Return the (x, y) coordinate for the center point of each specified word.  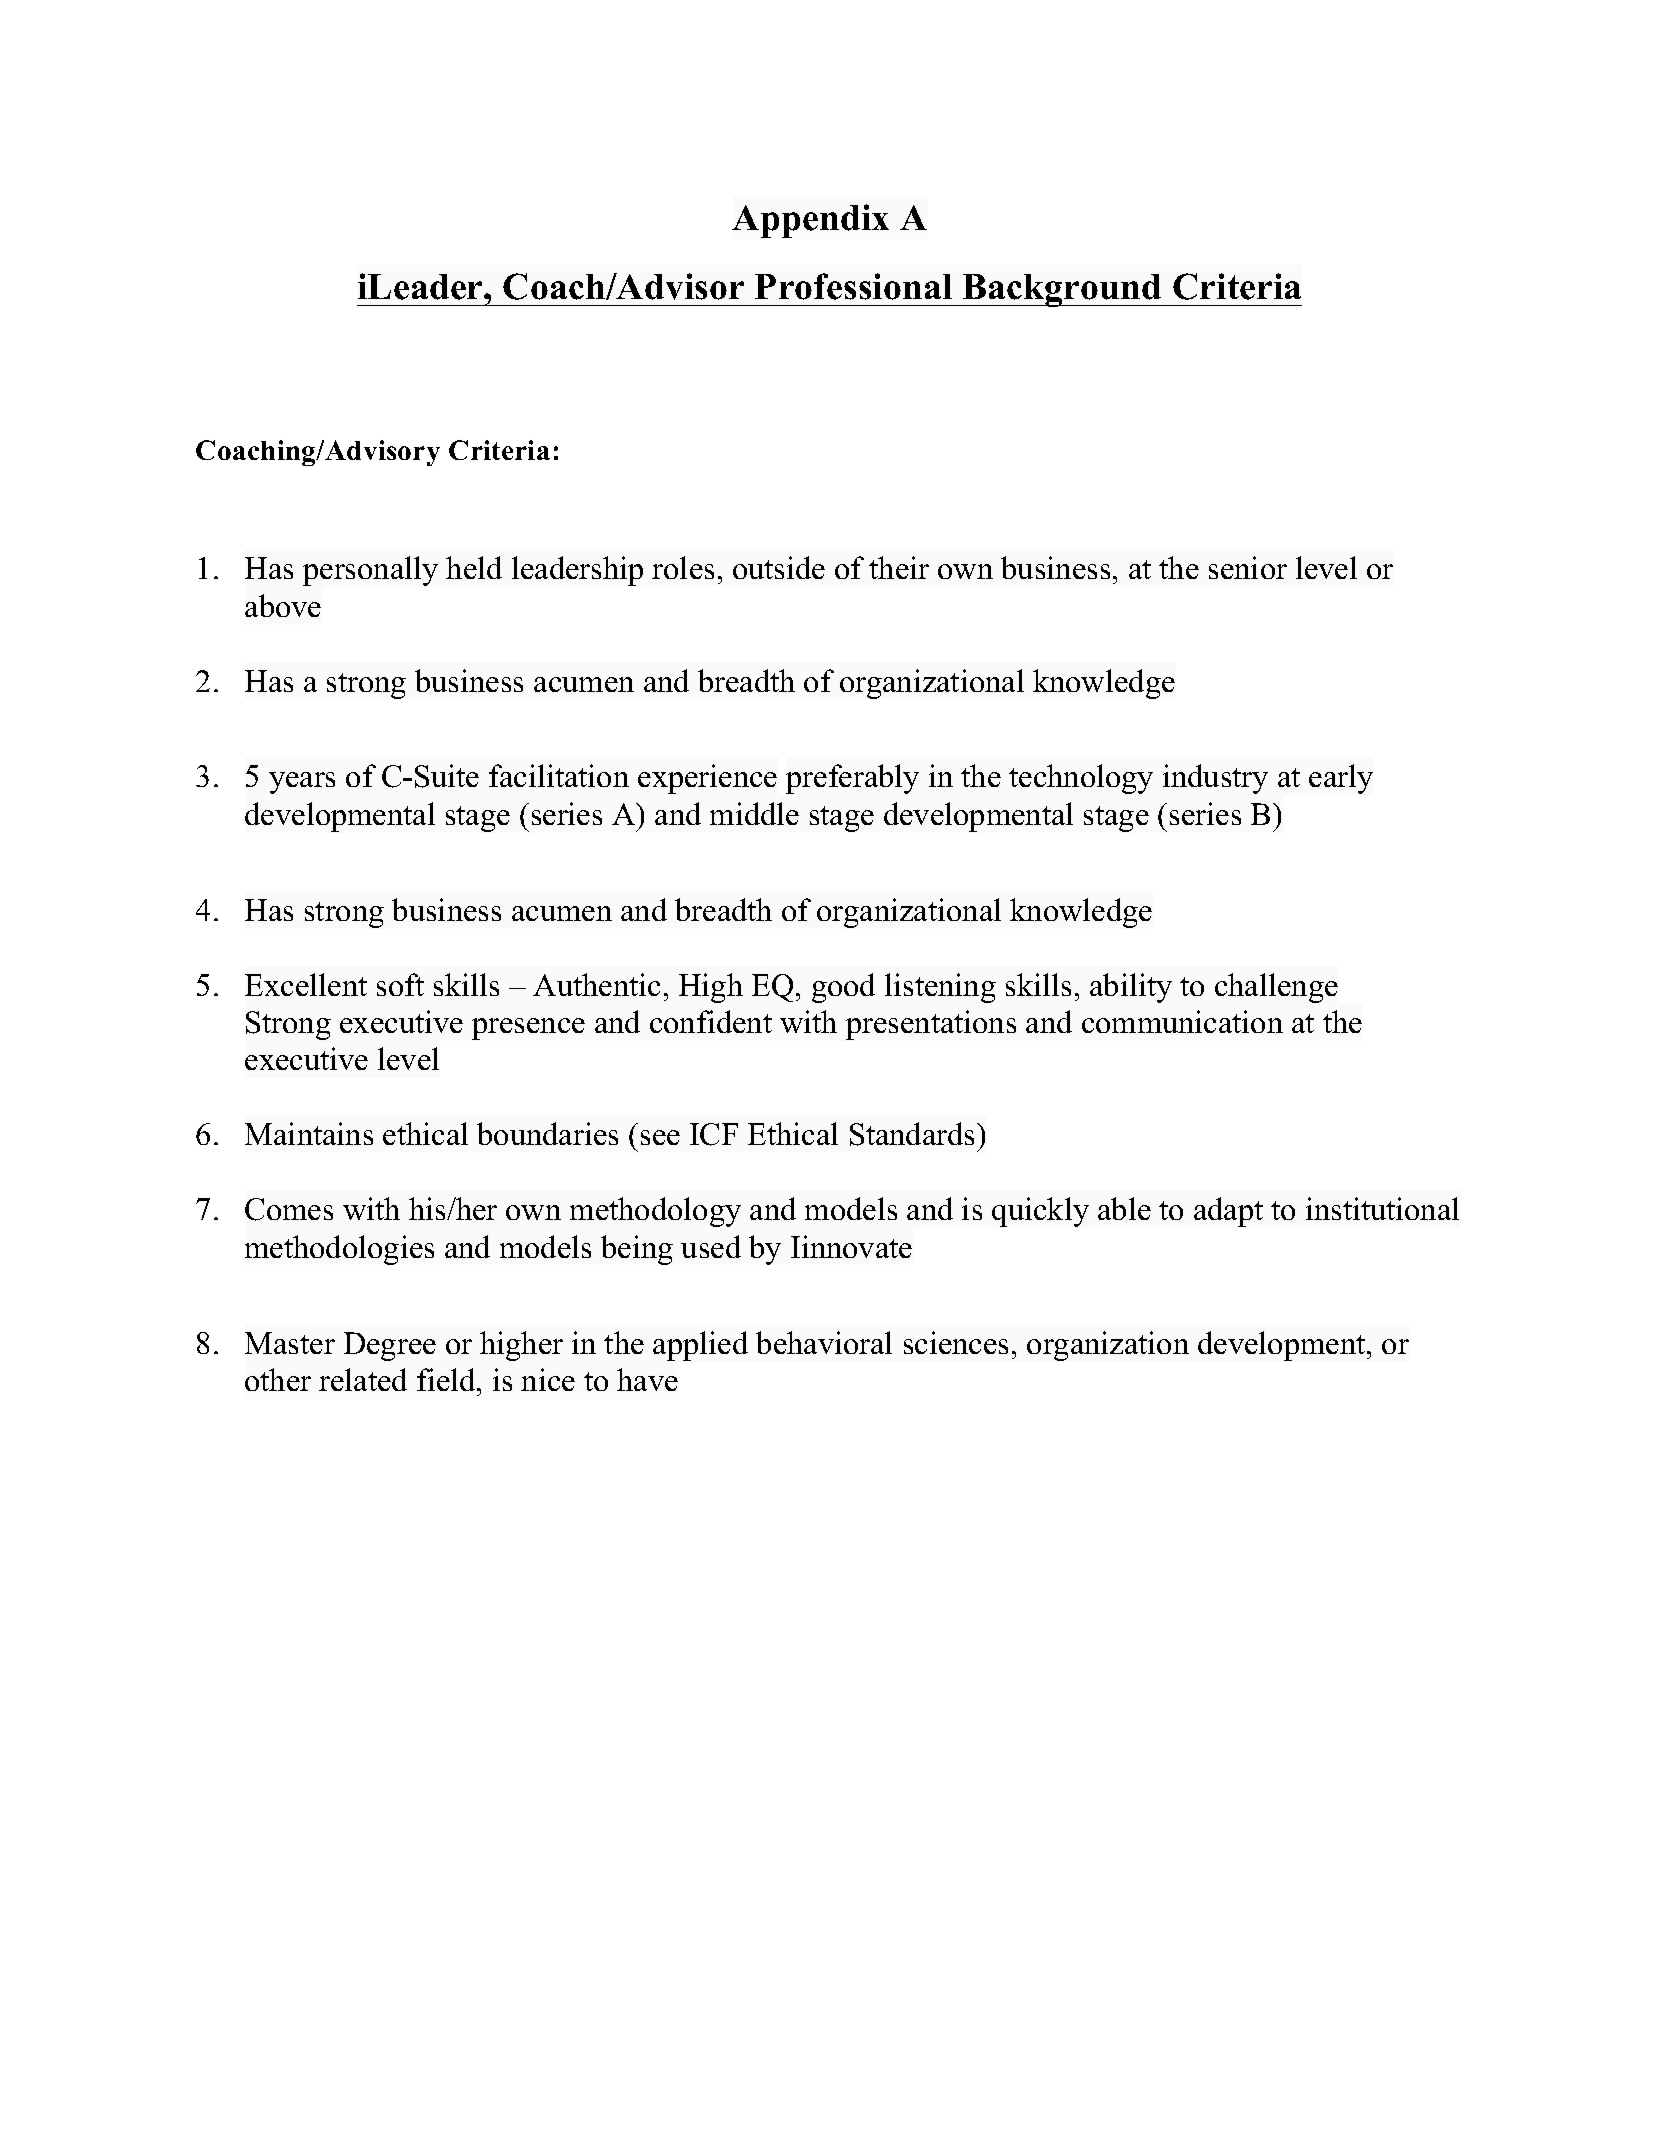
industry (1215, 779)
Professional (853, 286)
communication (1182, 1021)
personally (370, 571)
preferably (852, 779)
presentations (931, 1025)
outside (779, 567)
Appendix (810, 221)
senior (1248, 567)
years (302, 783)
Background (1063, 290)
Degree (390, 1346)
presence (528, 1029)
